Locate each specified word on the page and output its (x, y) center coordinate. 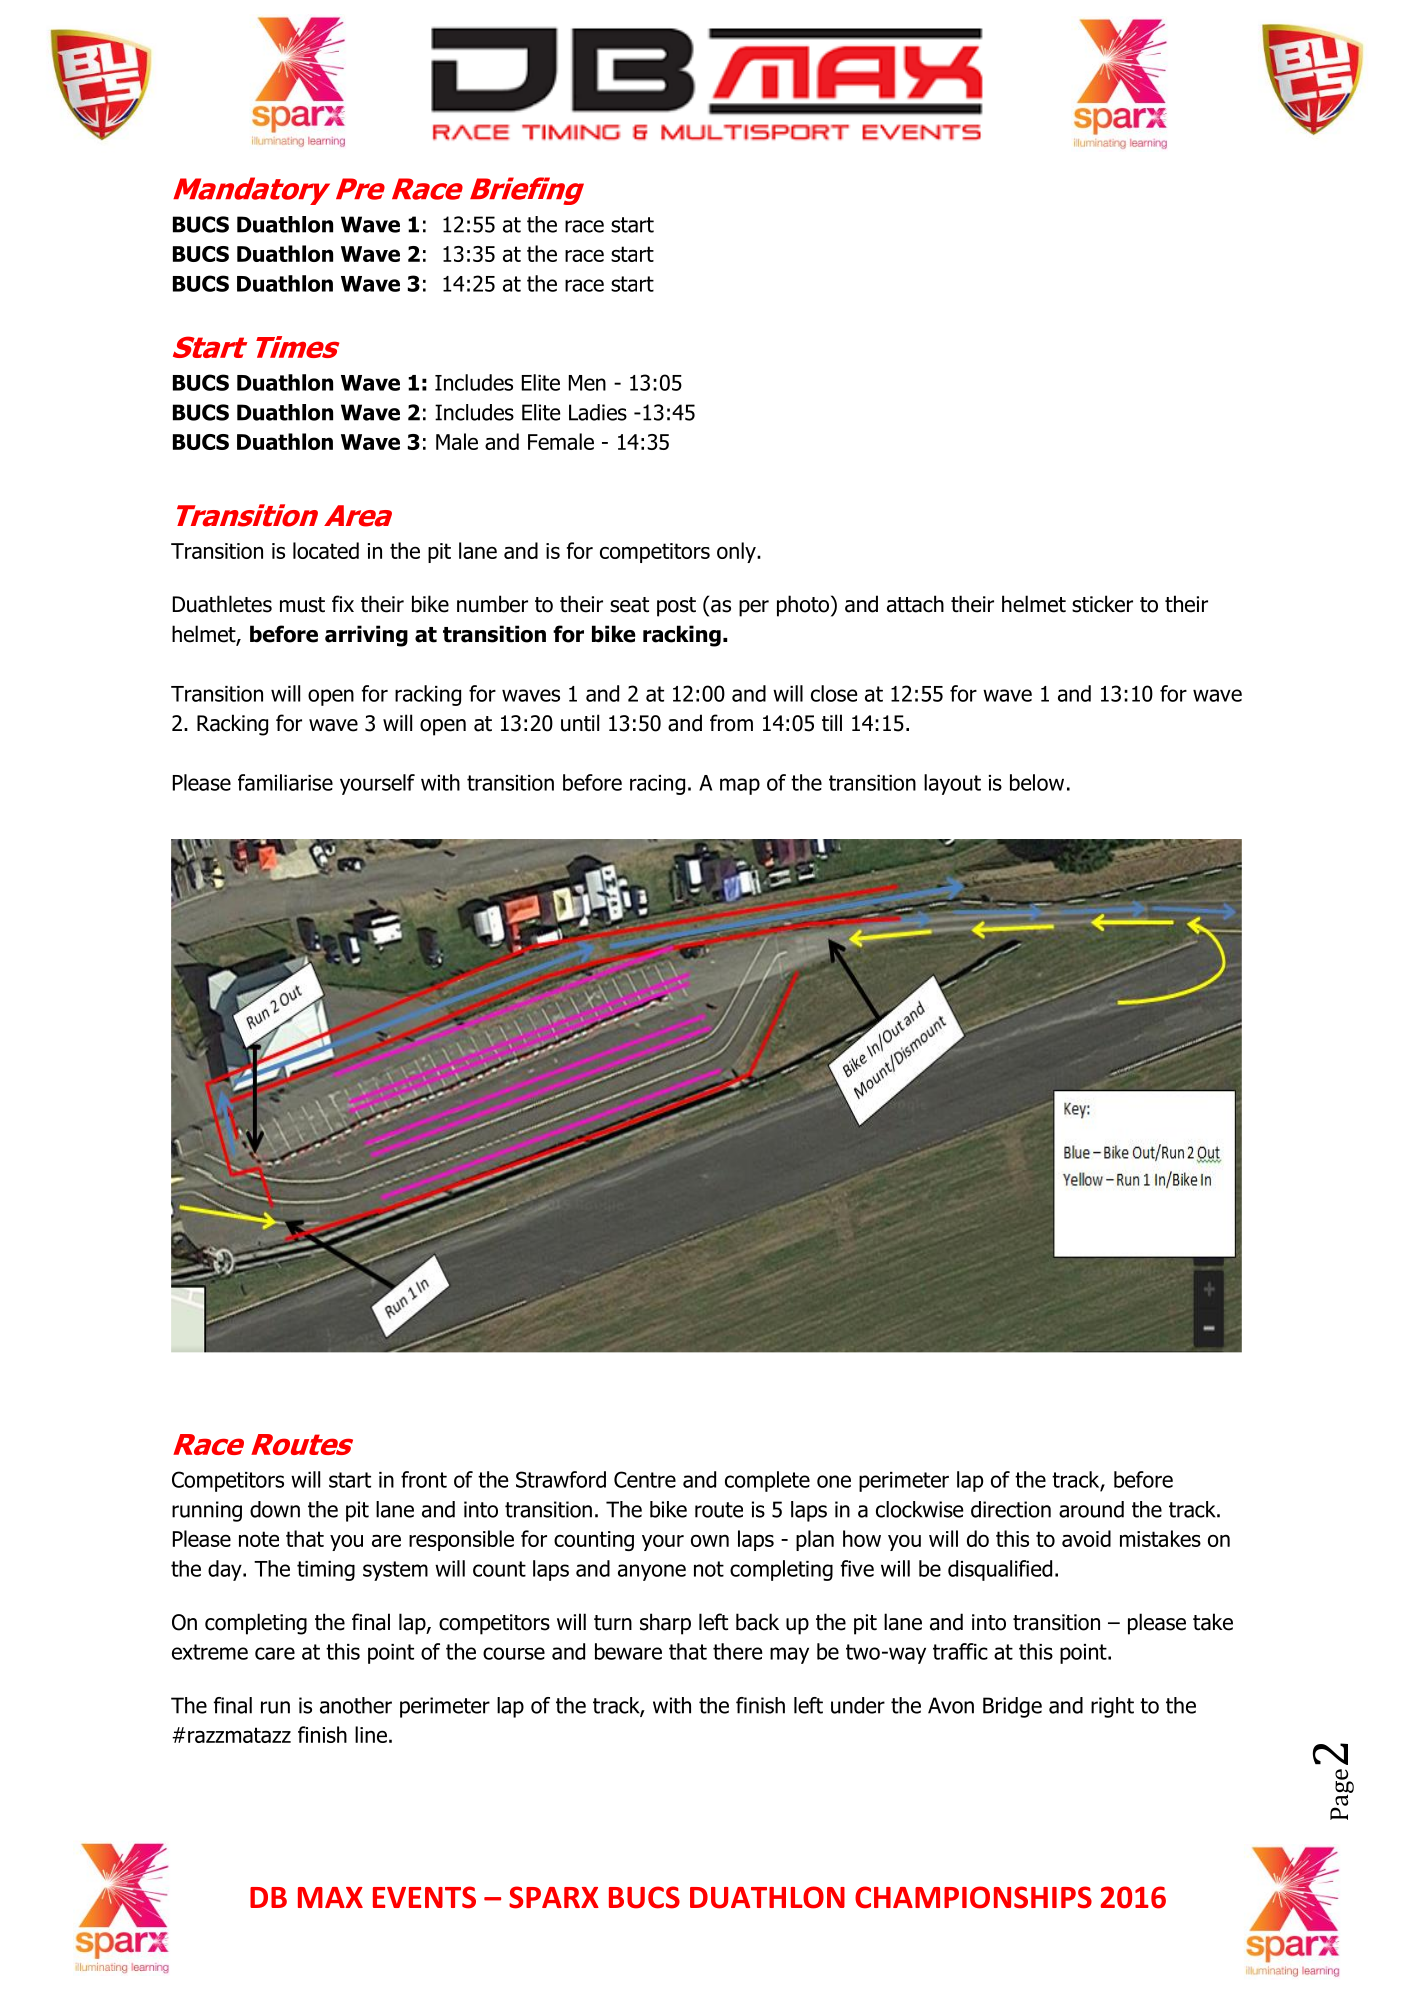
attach (915, 604)
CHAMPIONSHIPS (973, 1897)
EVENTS (424, 1897)
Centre (645, 1479)
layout (952, 784)
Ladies (598, 412)
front (424, 1479)
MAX (330, 1897)
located (326, 550)
